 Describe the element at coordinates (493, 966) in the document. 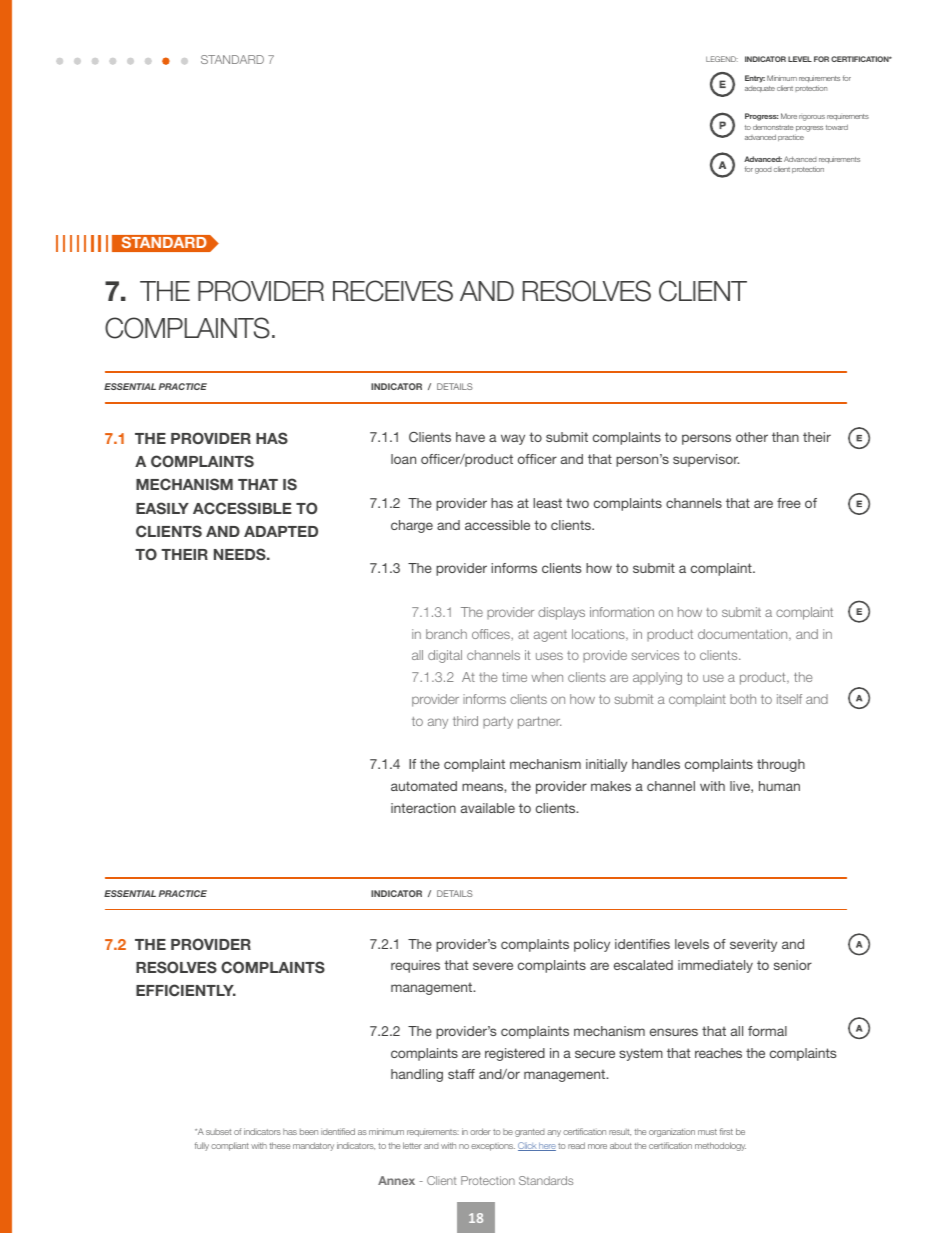

I see `severe` at that location.
